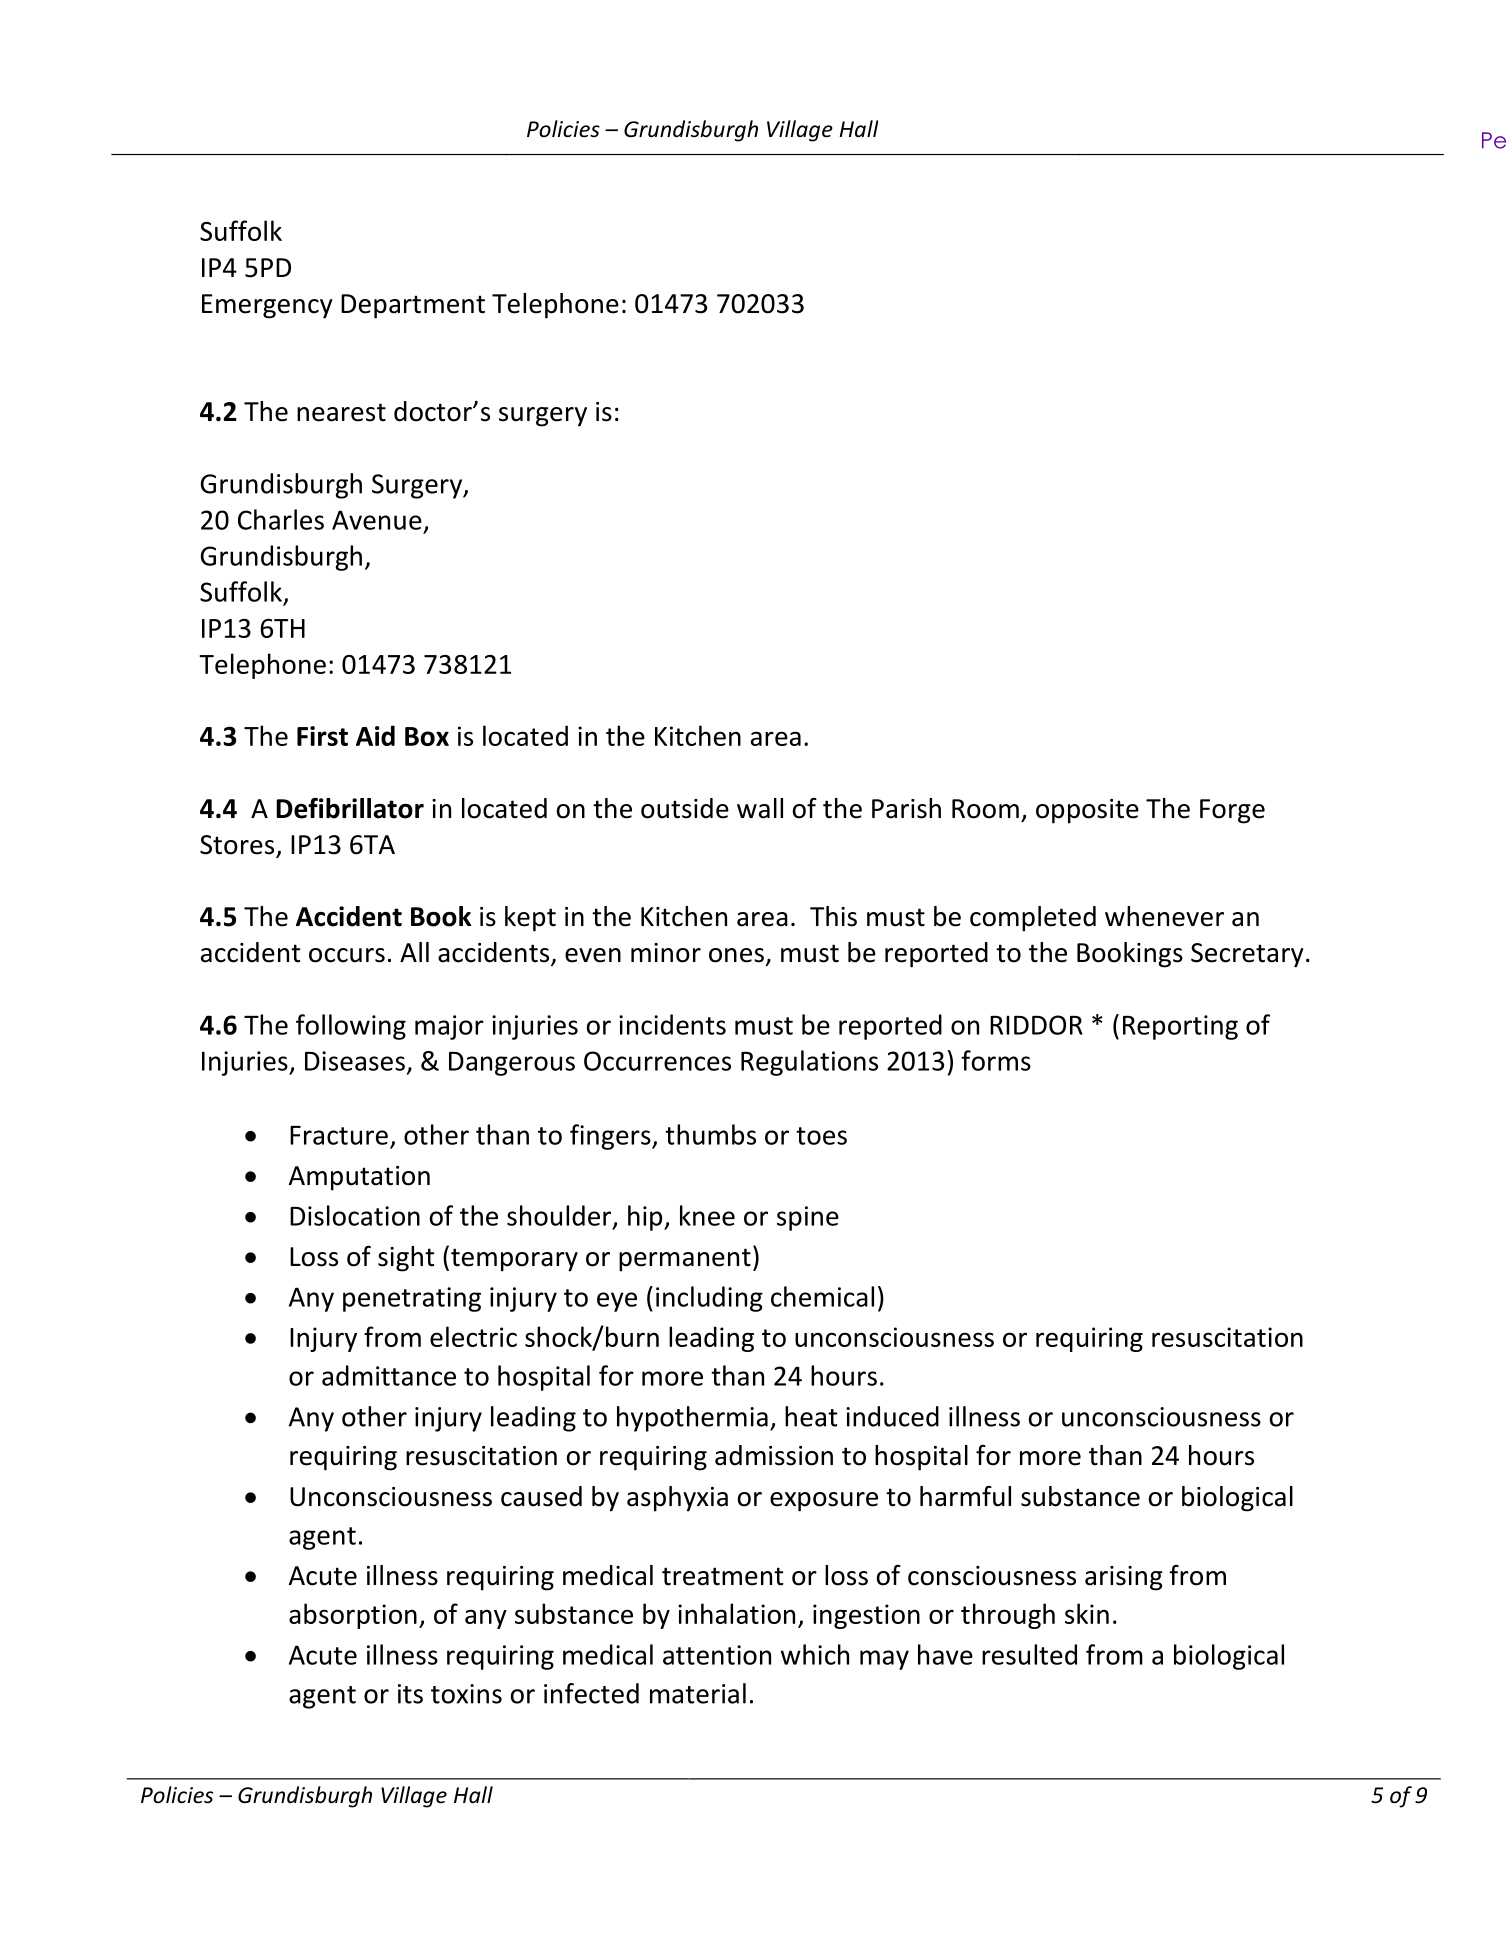 This image has height=1950, width=1507. I want to click on Reporting, so click(1180, 1027).
